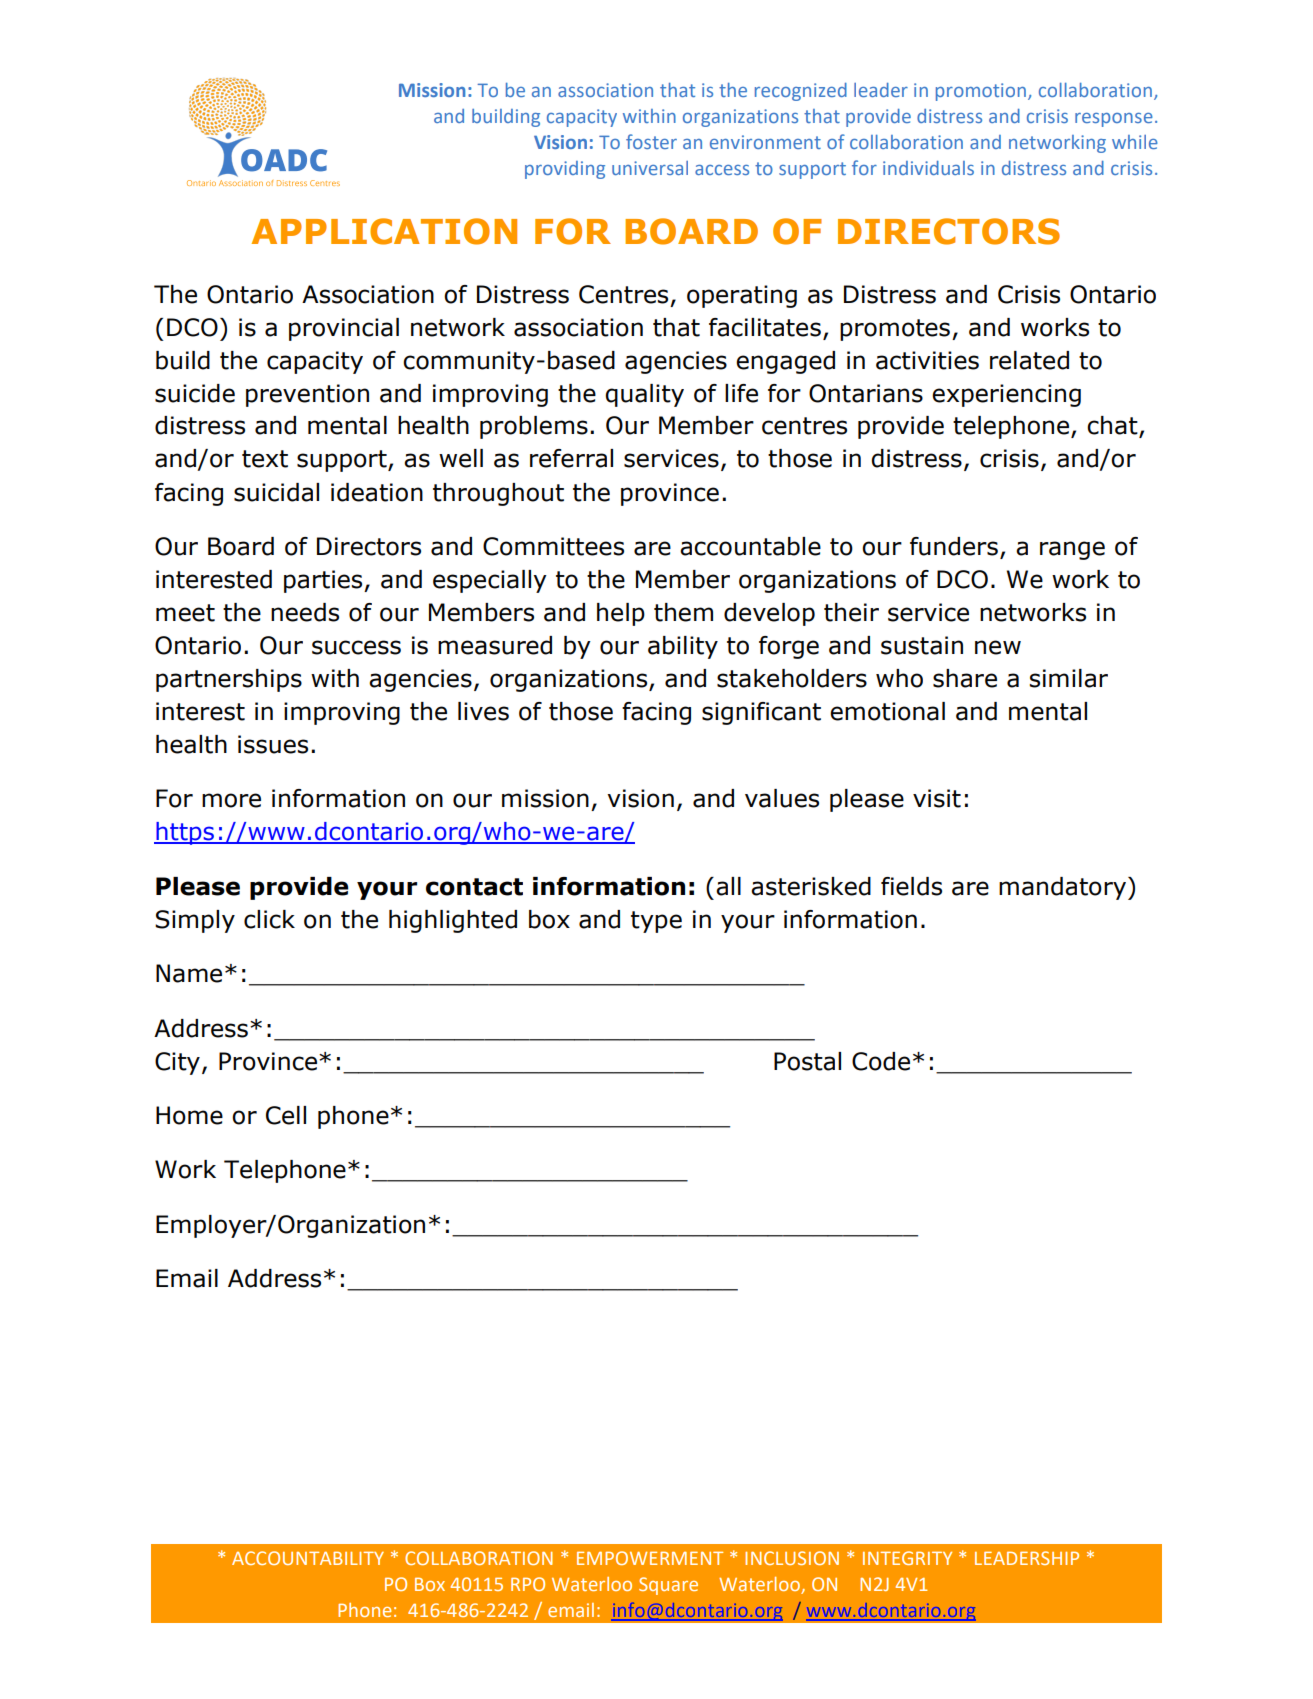  What do you see at coordinates (981, 92) in the screenshot?
I see `promotion` at bounding box center [981, 92].
